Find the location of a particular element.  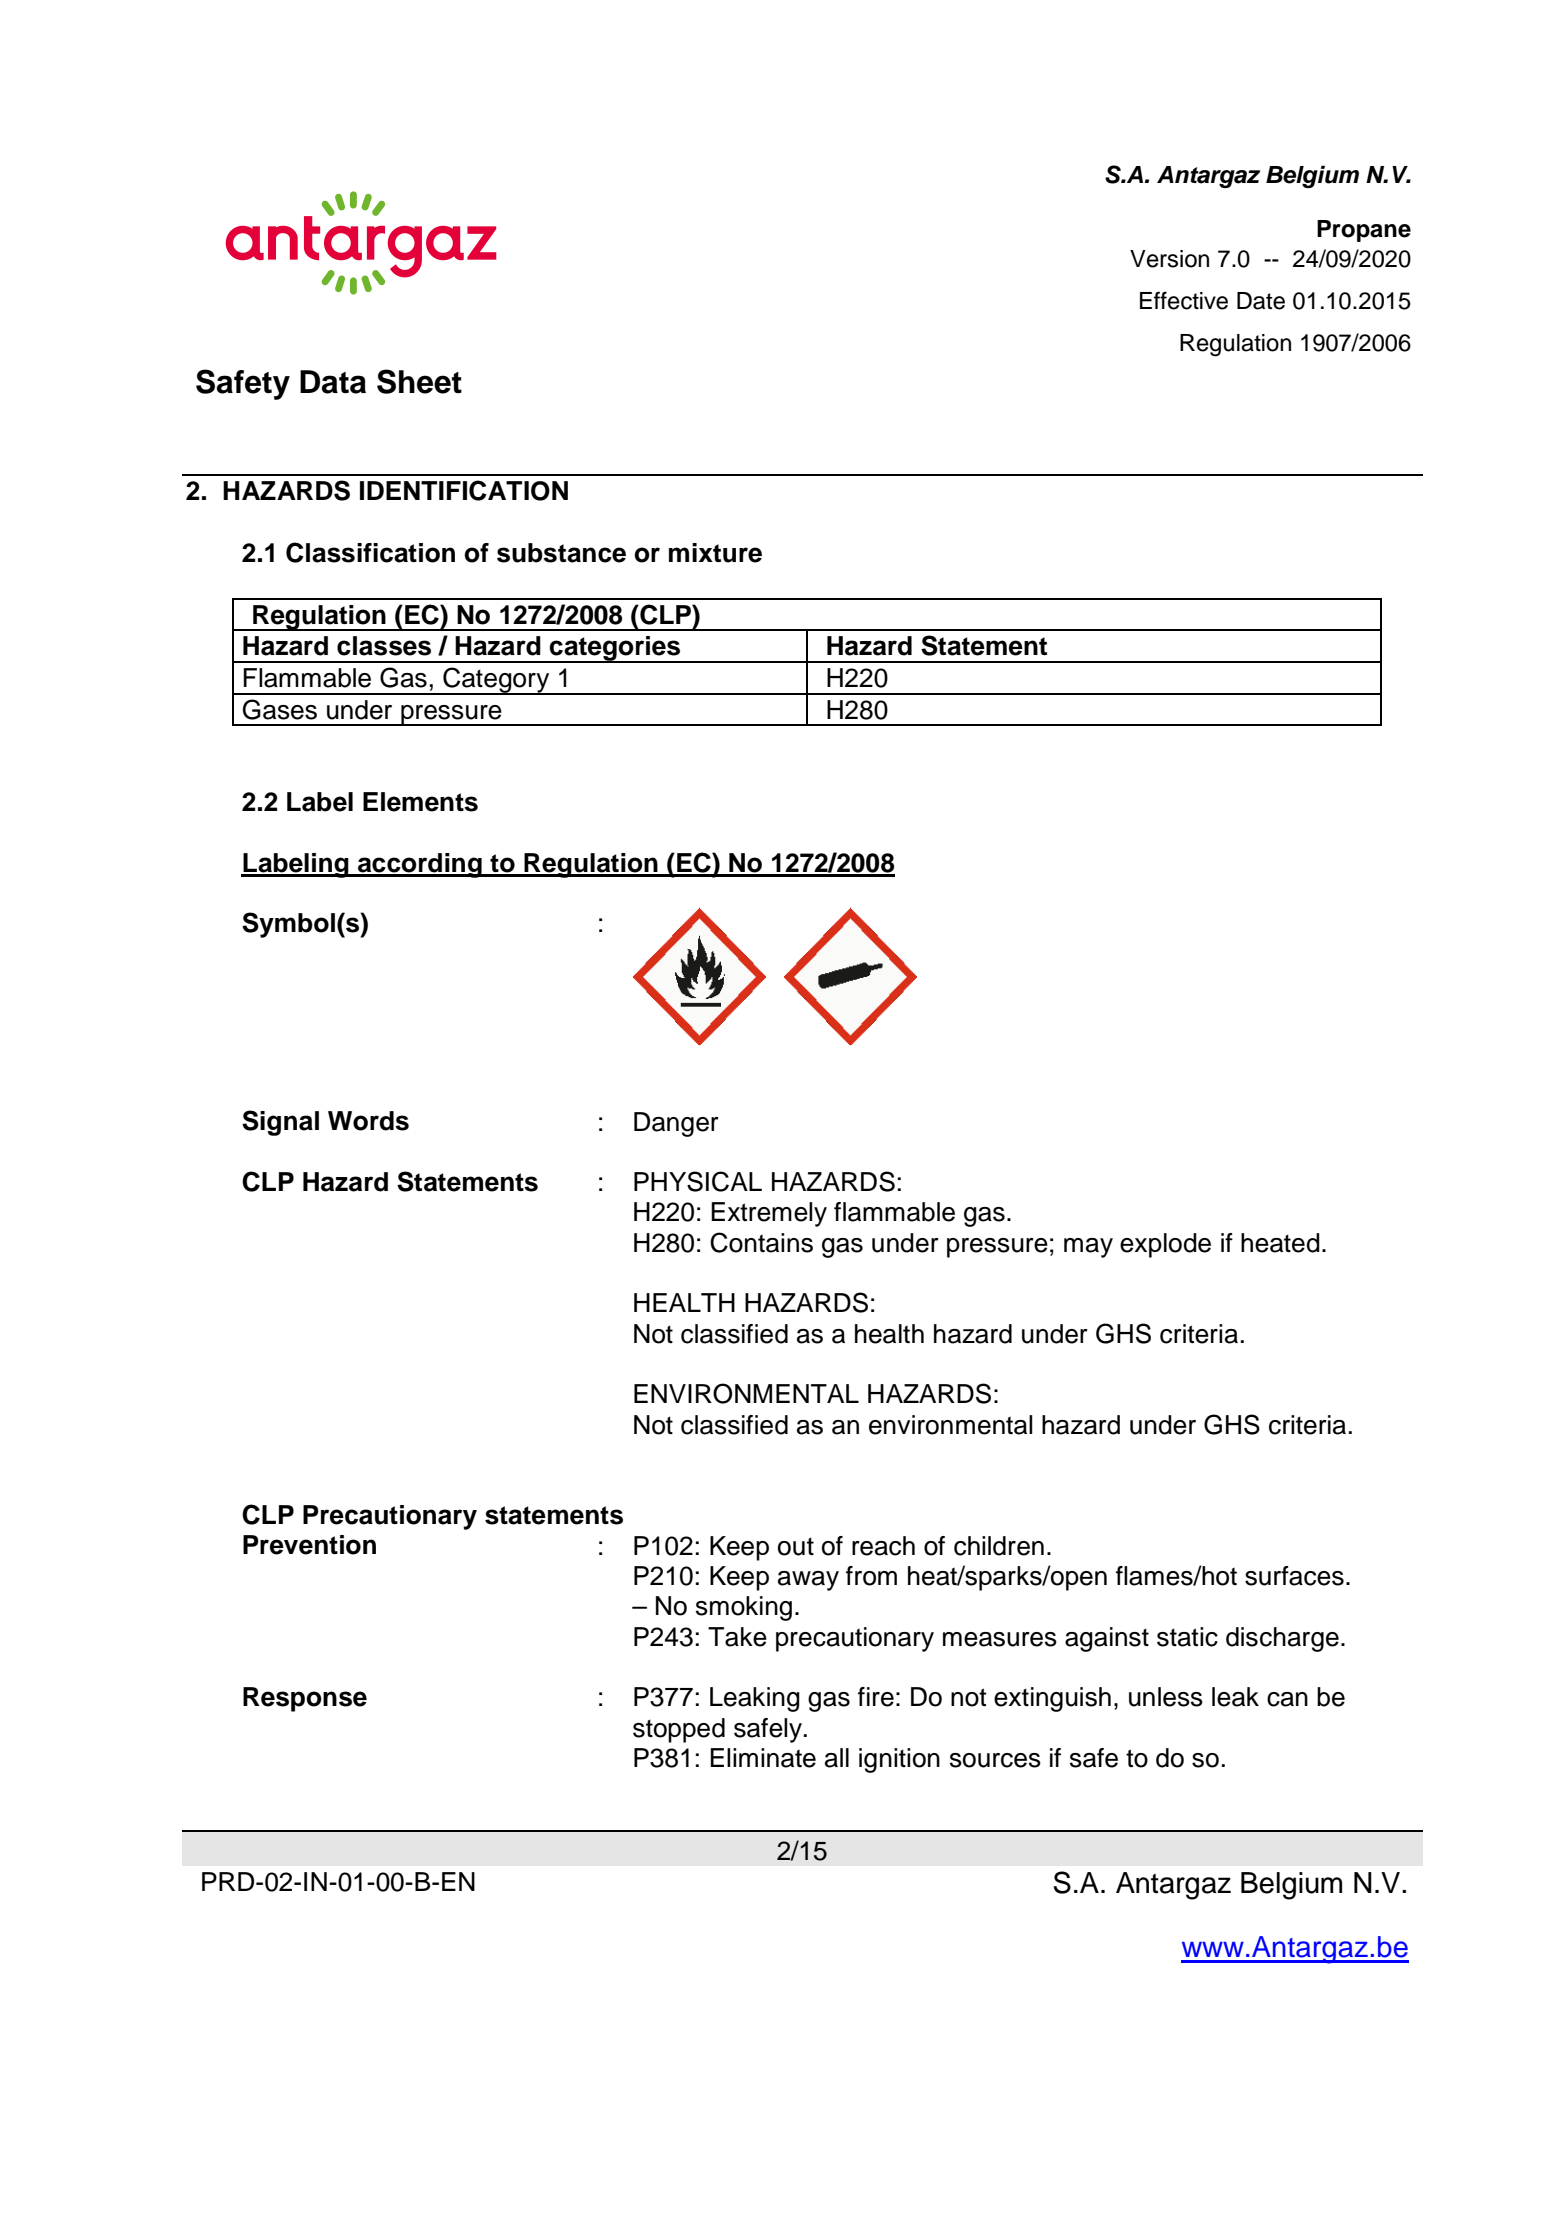

Version is located at coordinates (1169, 259).
